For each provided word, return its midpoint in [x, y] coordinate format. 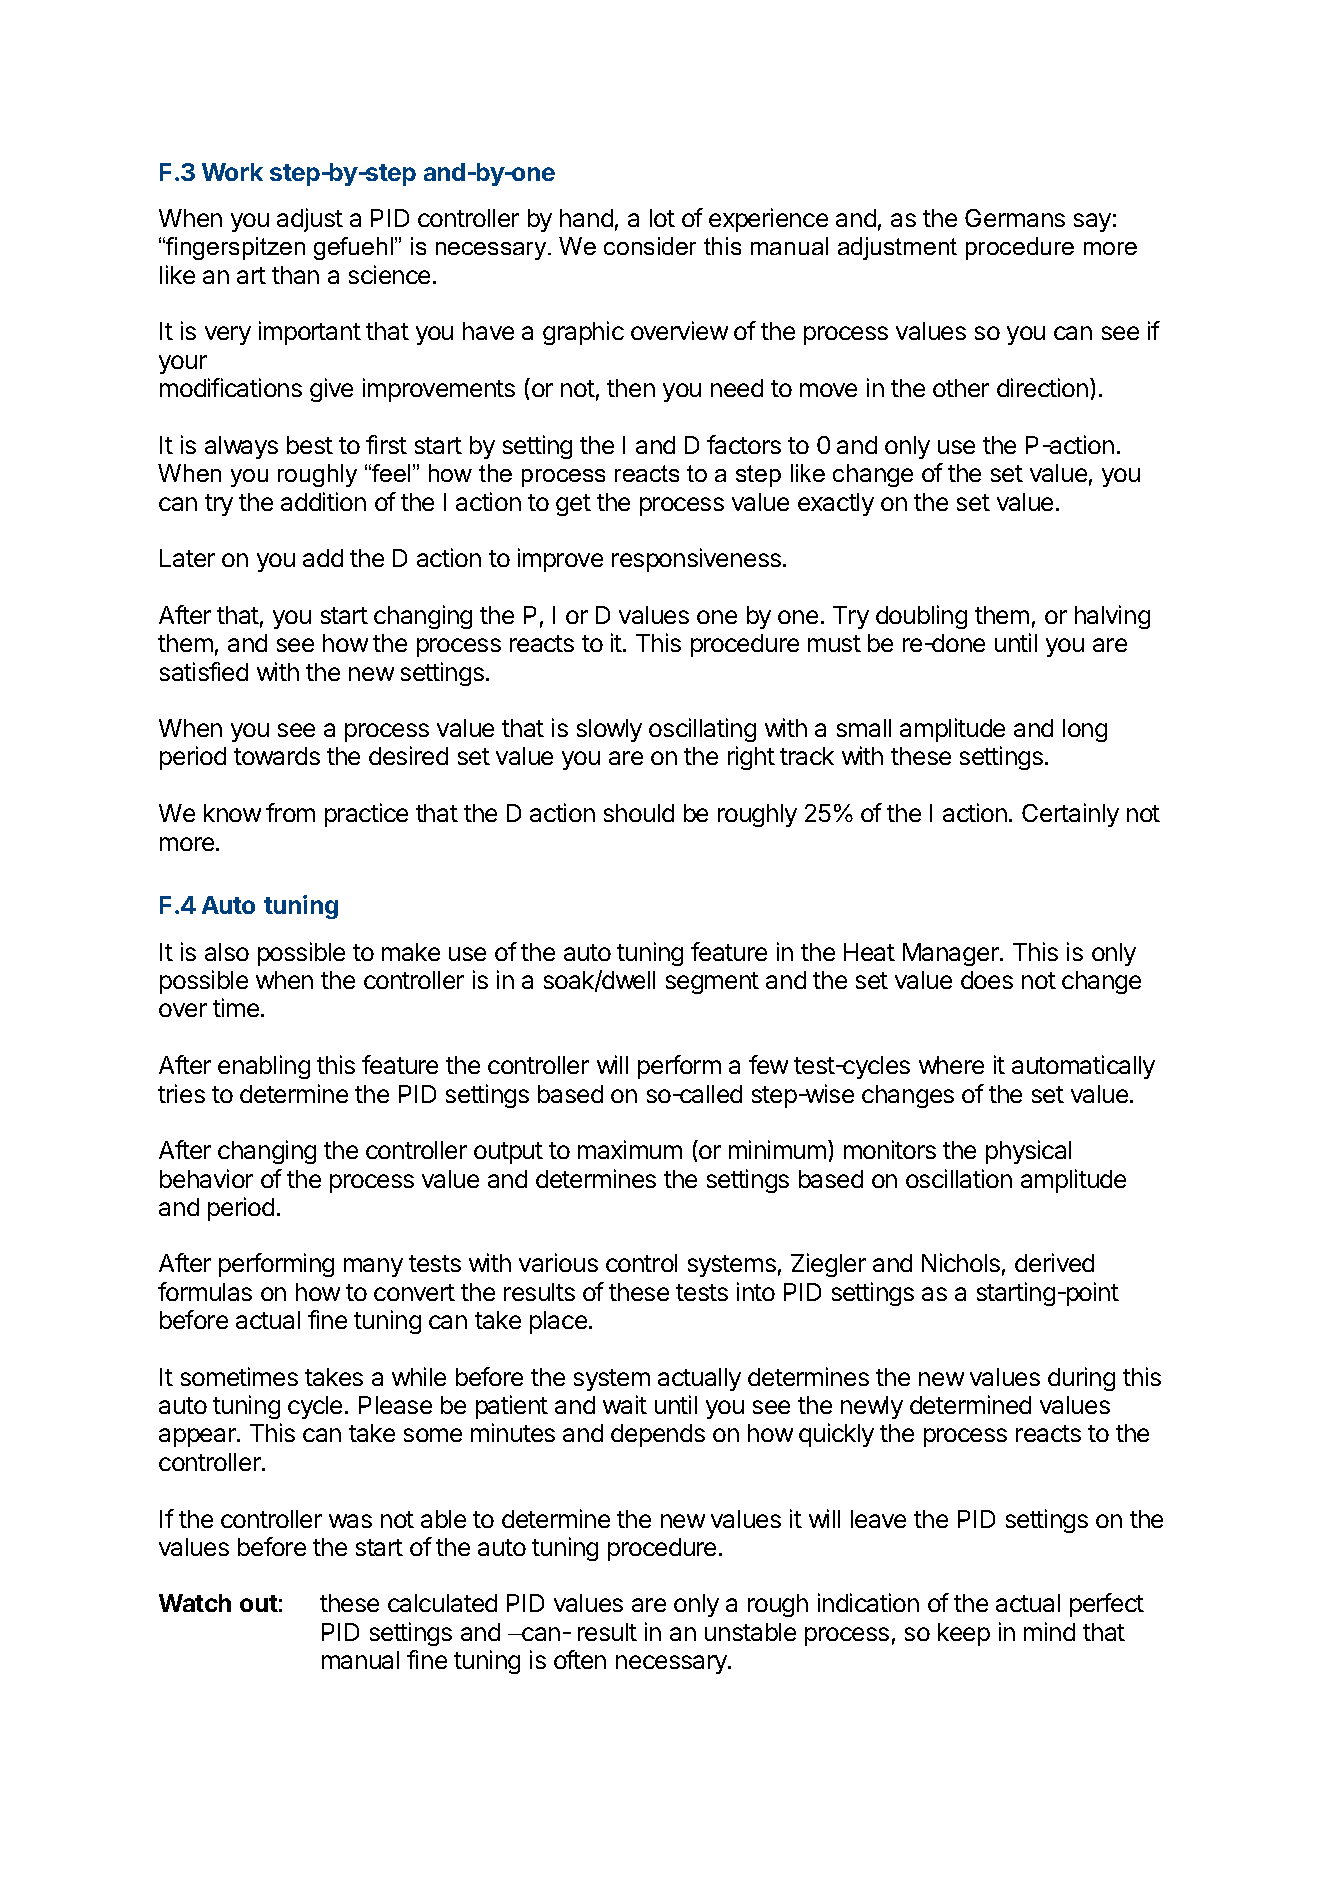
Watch [195, 1603]
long [1085, 730]
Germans [1015, 218]
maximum [630, 1149]
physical [1028, 1152]
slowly [609, 730]
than [295, 275]
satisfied [204, 671]
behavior [206, 1178]
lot [662, 218]
